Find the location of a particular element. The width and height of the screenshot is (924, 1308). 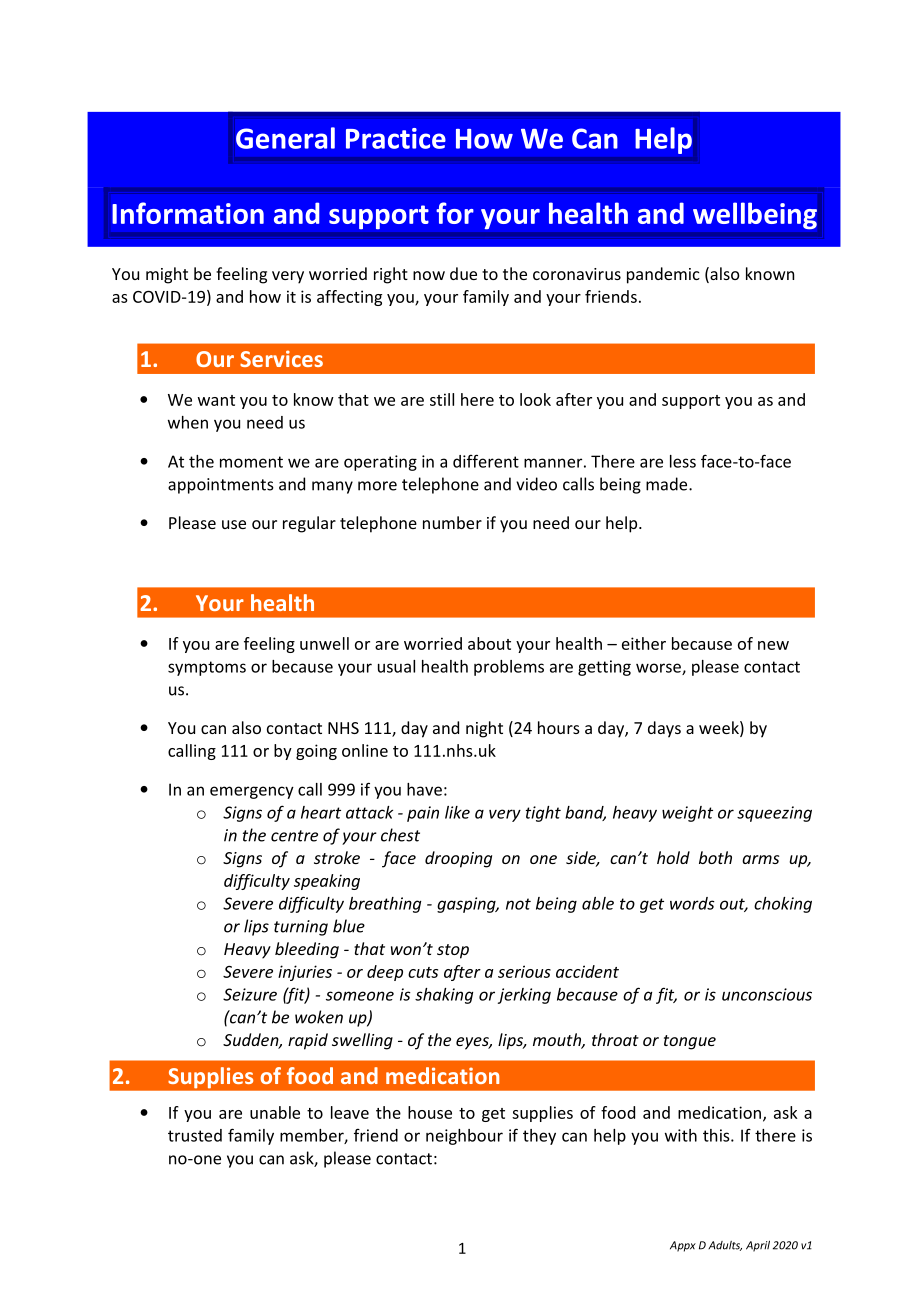

night is located at coordinates (484, 729).
